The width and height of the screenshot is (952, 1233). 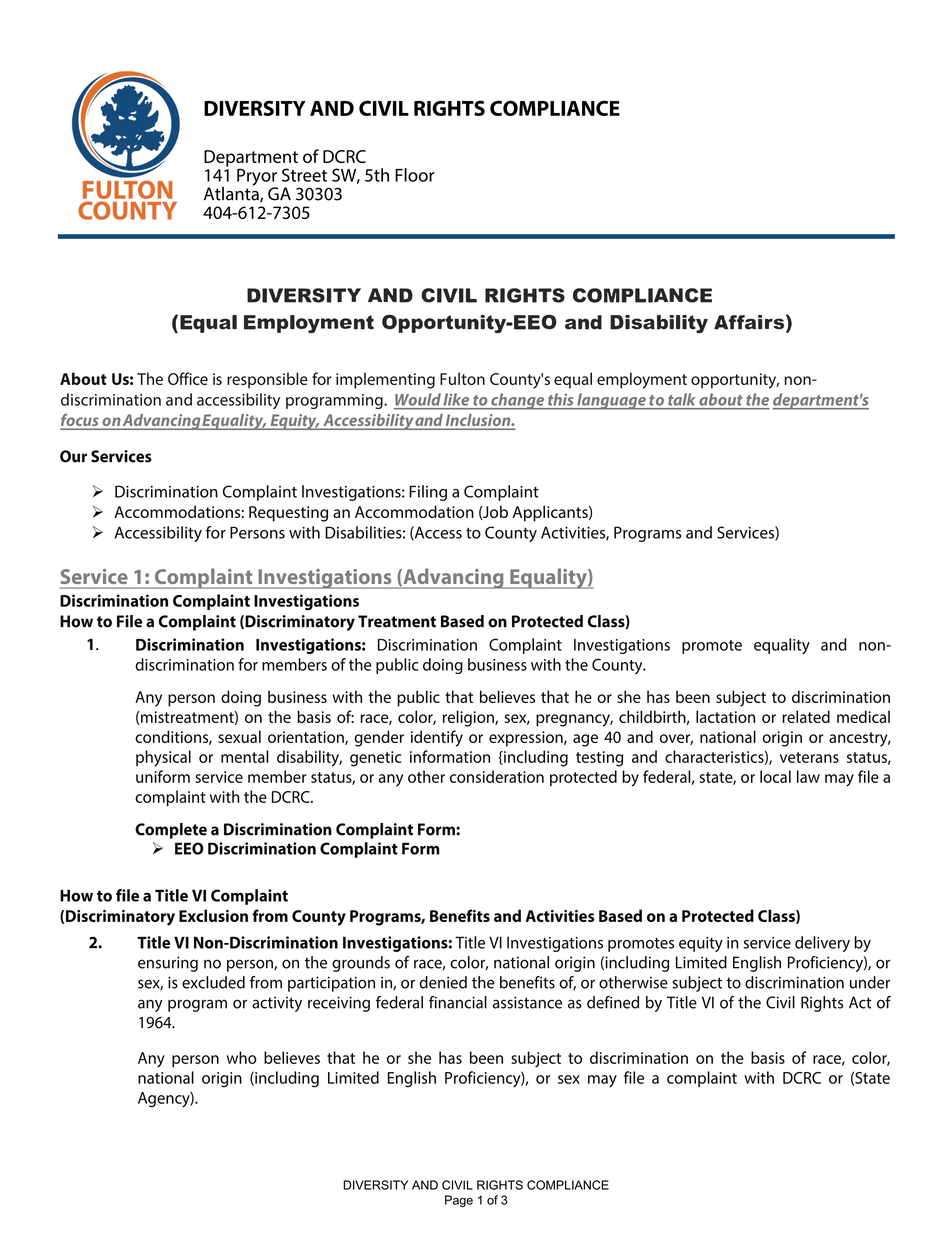 I want to click on who, so click(x=241, y=1057).
